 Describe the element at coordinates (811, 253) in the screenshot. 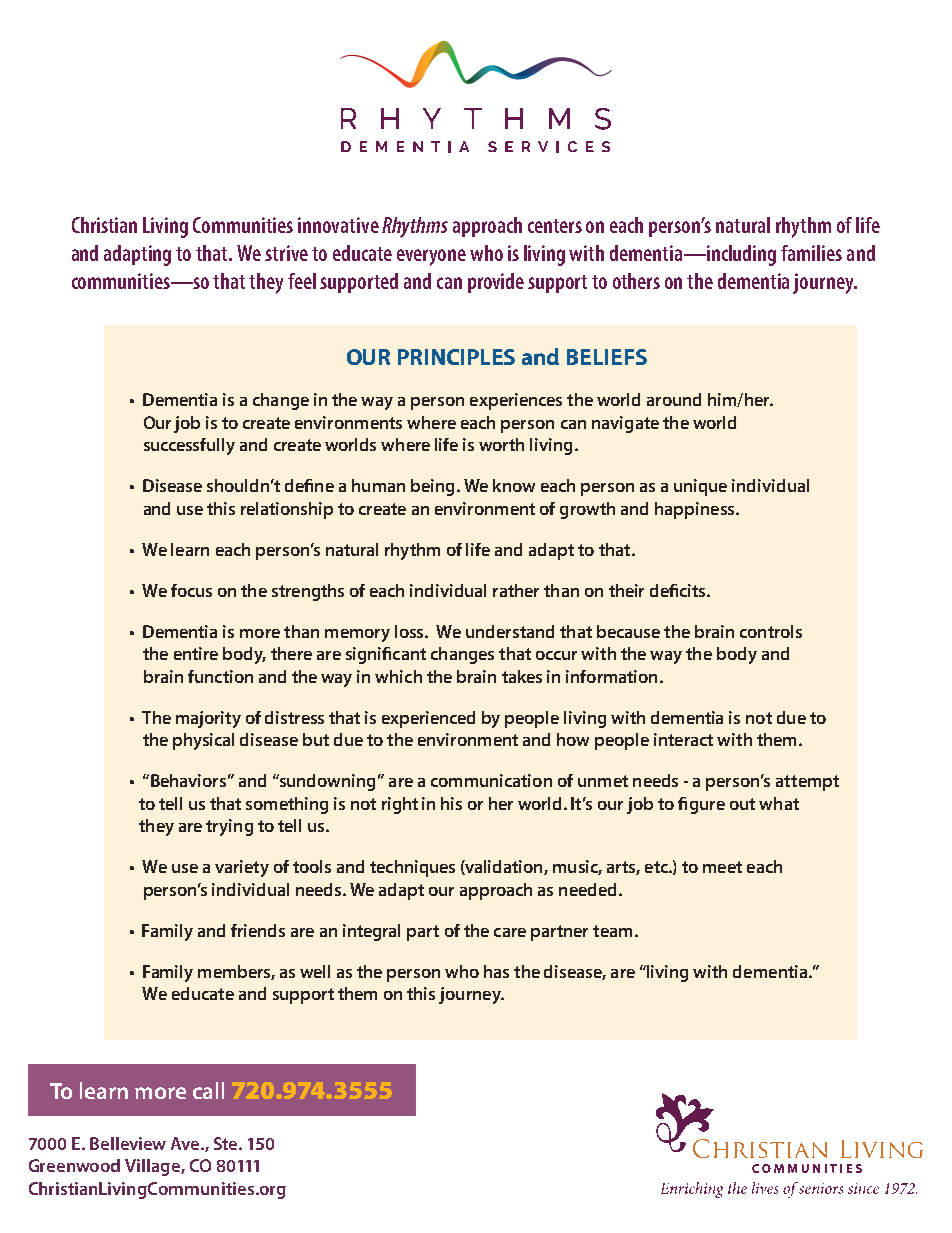

I see `families` at that location.
